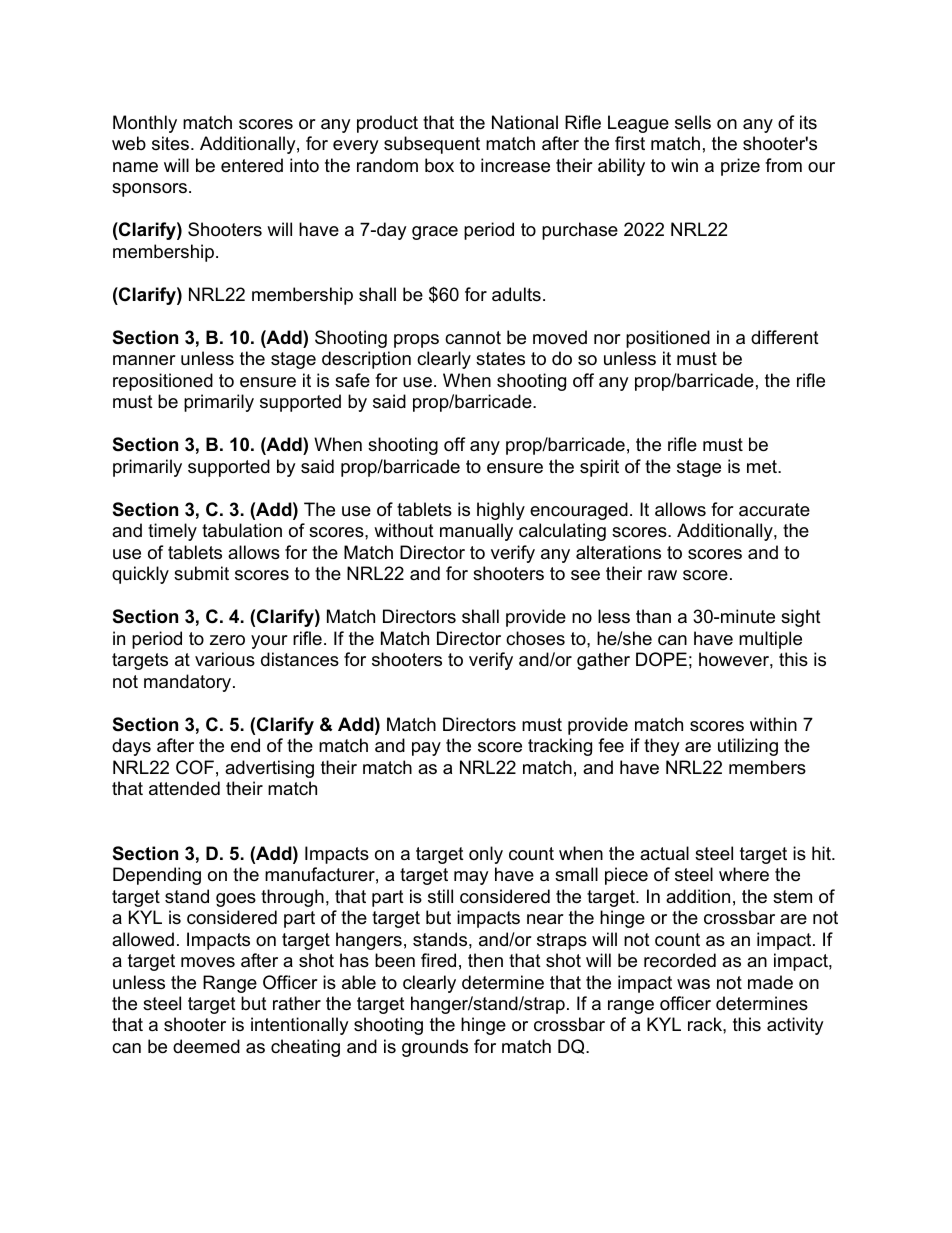  What do you see at coordinates (662, 575) in the page?
I see `raw` at bounding box center [662, 575].
